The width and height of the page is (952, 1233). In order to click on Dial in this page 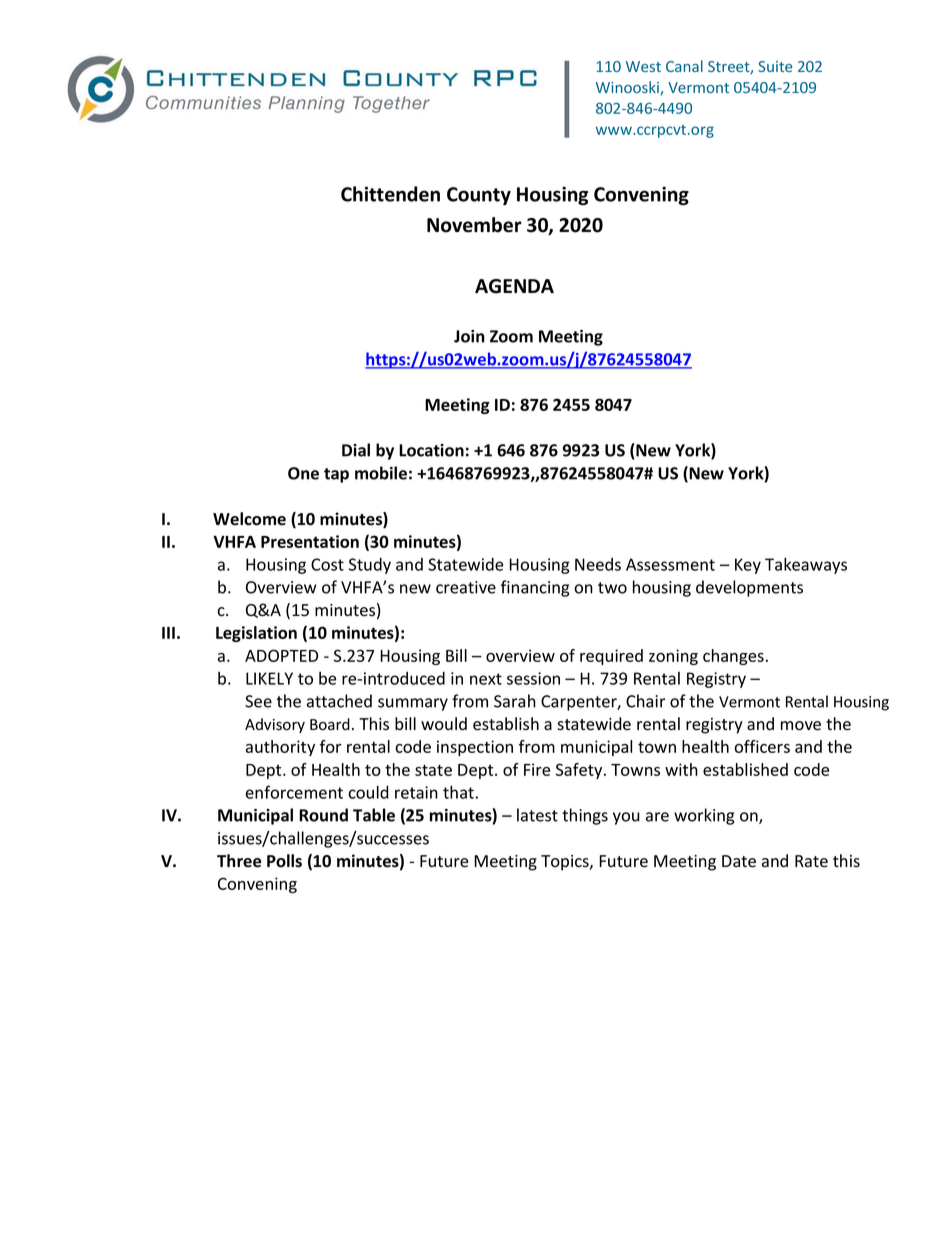, I will do `click(356, 450)`.
